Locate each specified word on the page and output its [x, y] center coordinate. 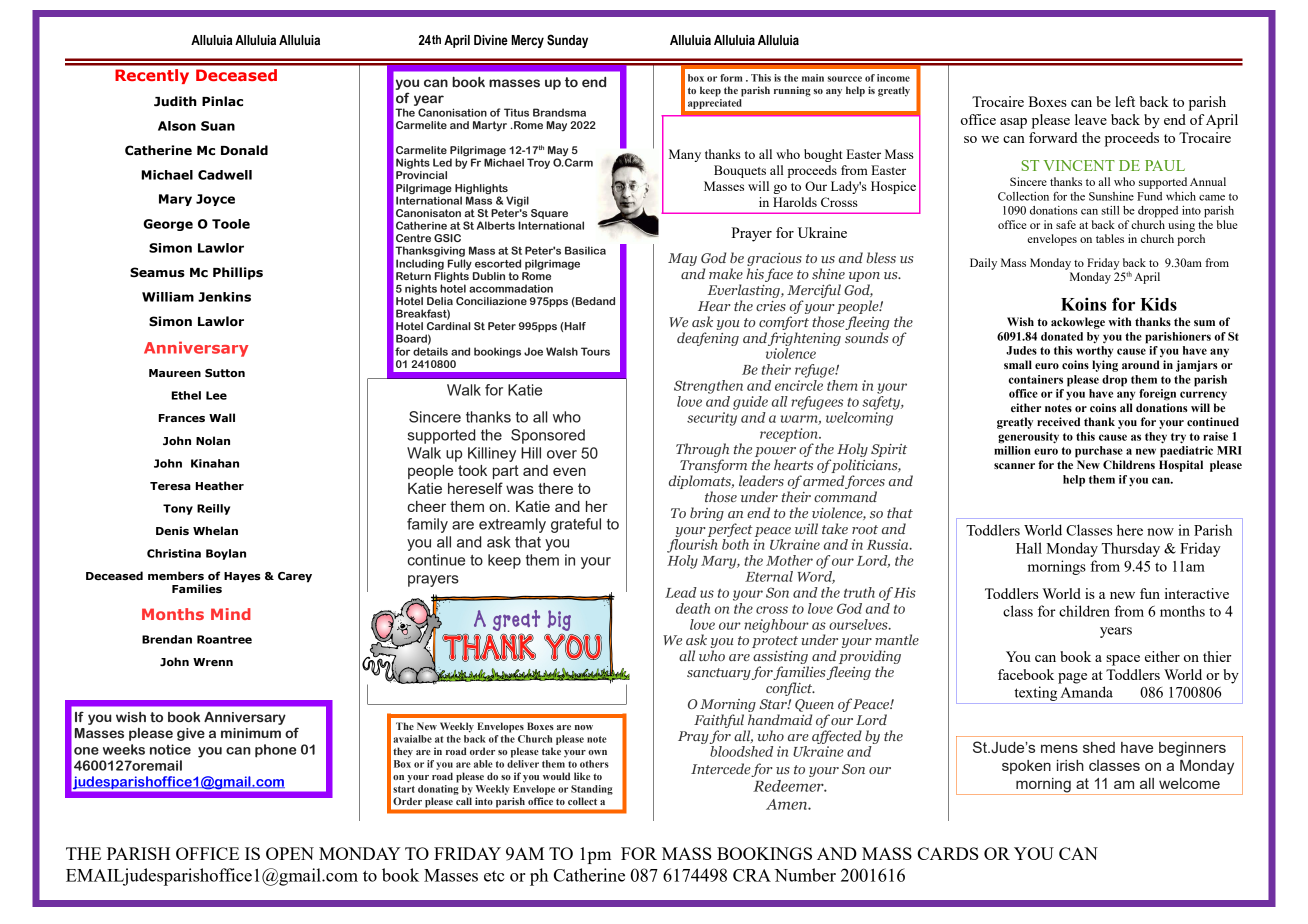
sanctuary [719, 674]
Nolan [213, 440]
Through [702, 451]
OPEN [290, 853]
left [1125, 101]
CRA [752, 875]
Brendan [167, 639]
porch [1191, 240]
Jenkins [224, 297]
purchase [1099, 452]
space [1123, 660]
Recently [152, 76]
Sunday [567, 41]
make [726, 273]
